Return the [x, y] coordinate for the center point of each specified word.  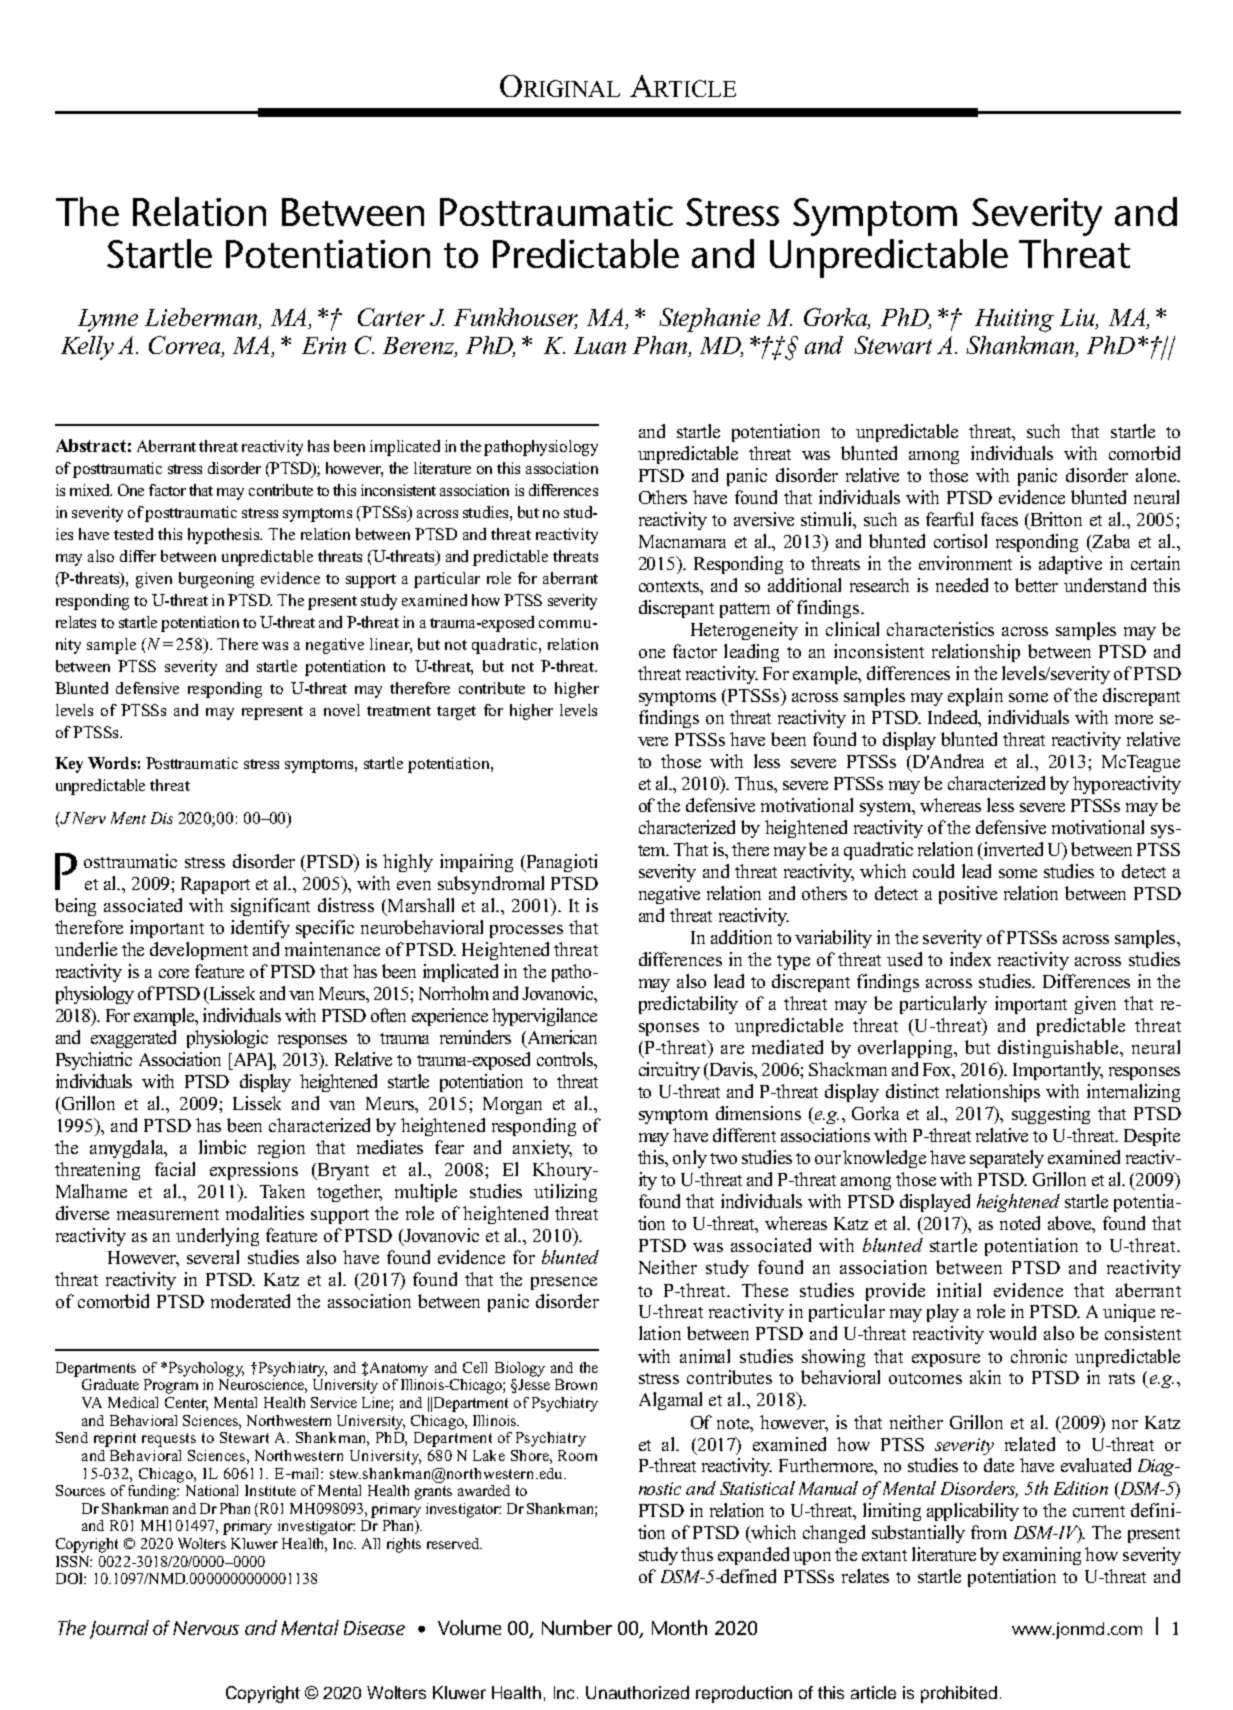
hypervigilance [544, 1017]
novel [342, 710]
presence [564, 1283]
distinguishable [1059, 1049]
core [174, 973]
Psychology [205, 1369]
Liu [1078, 317]
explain [975, 697]
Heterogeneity [744, 631]
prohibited [959, 1694]
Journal [119, 1629]
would [1012, 1333]
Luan [600, 345]
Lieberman [202, 317]
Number [577, 1627]
